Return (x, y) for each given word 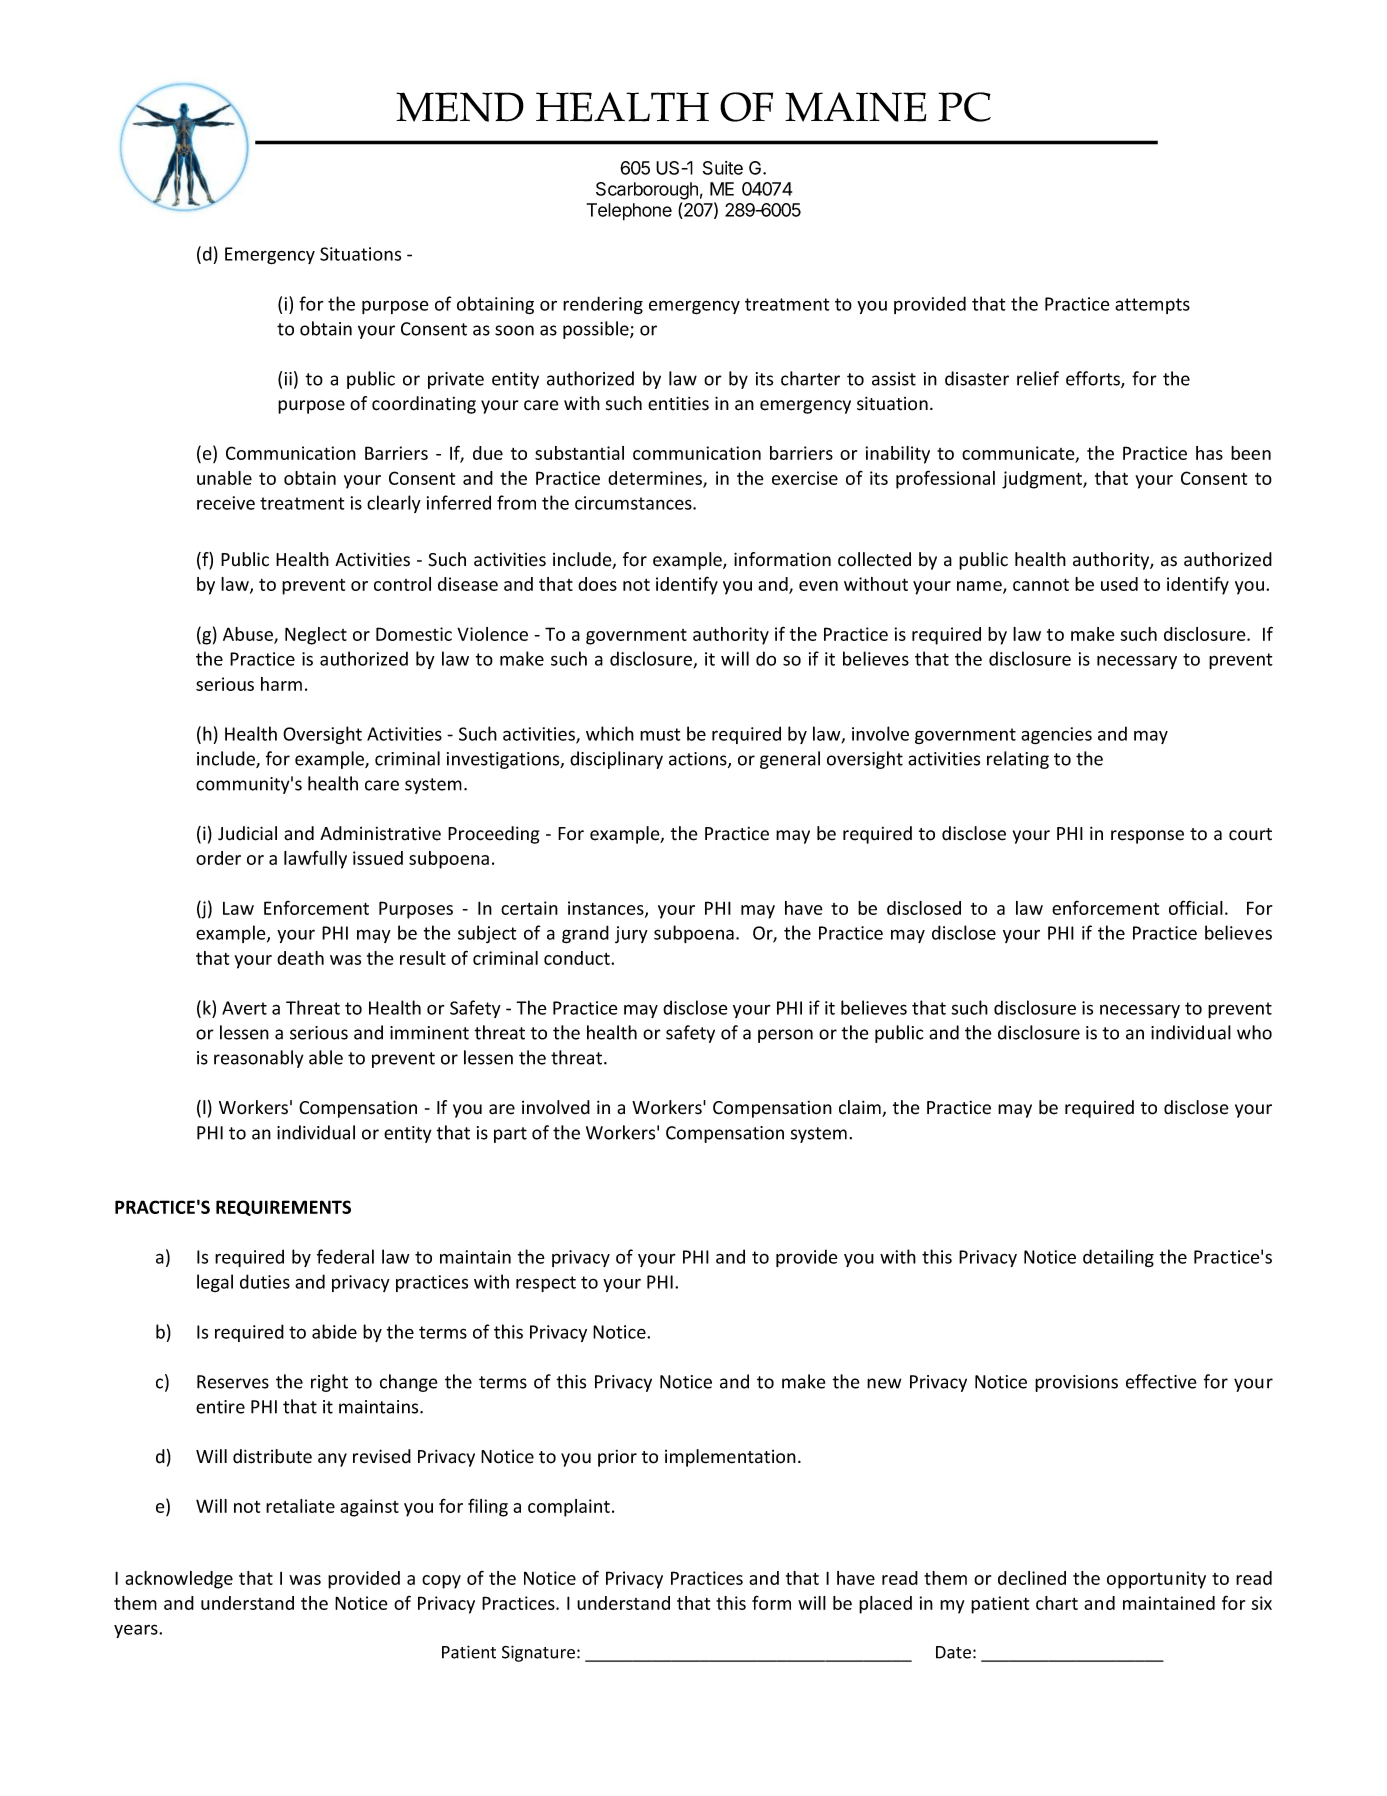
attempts (1152, 306)
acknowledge (179, 1580)
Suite (723, 168)
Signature (538, 1653)
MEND (460, 107)
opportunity (1156, 1580)
